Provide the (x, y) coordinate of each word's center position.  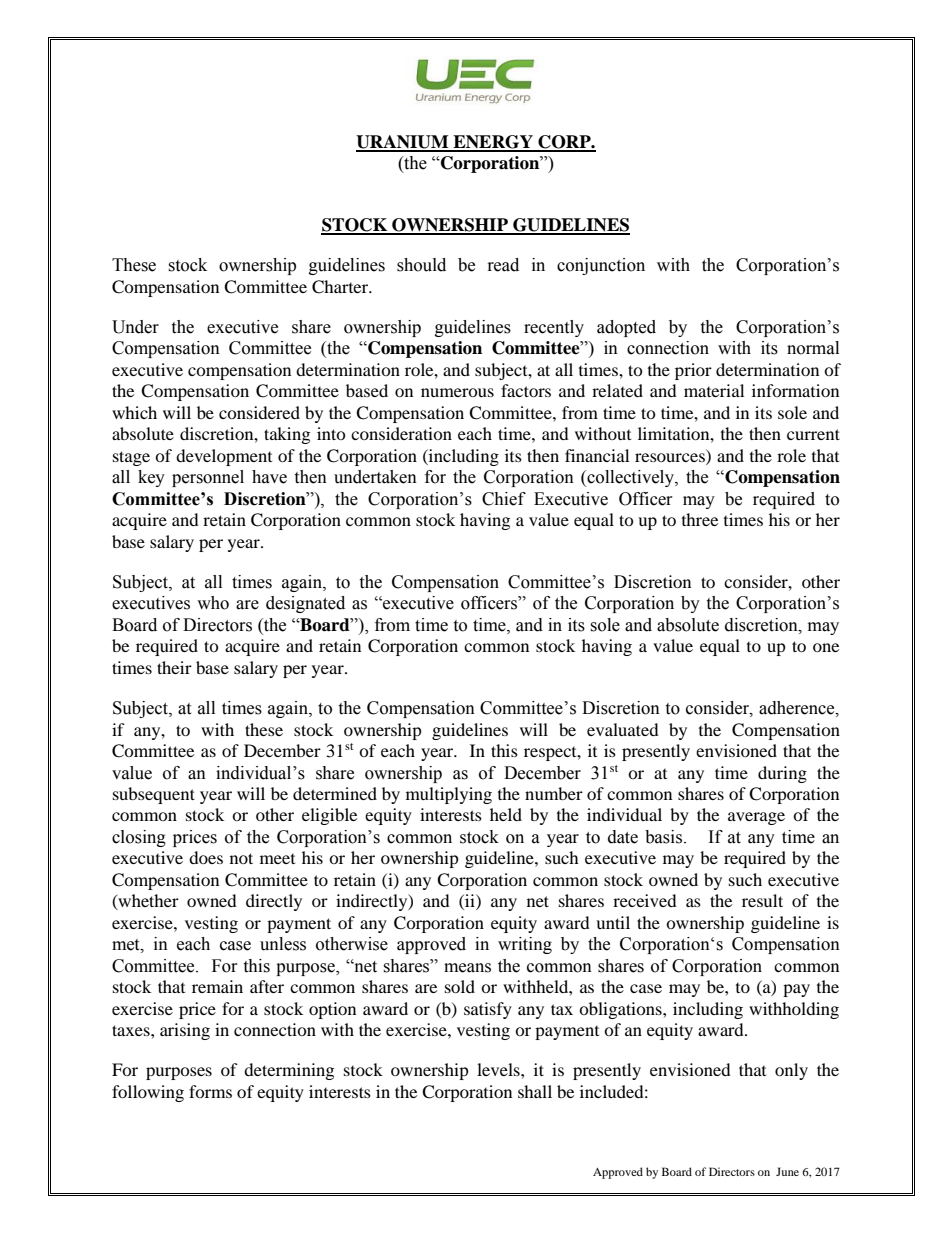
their (174, 667)
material (714, 390)
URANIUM (403, 143)
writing (525, 945)
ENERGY (493, 143)
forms (210, 1091)
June (787, 1171)
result (762, 900)
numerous (457, 392)
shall (535, 1091)
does (206, 857)
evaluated (623, 729)
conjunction (601, 266)
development (224, 457)
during (782, 774)
